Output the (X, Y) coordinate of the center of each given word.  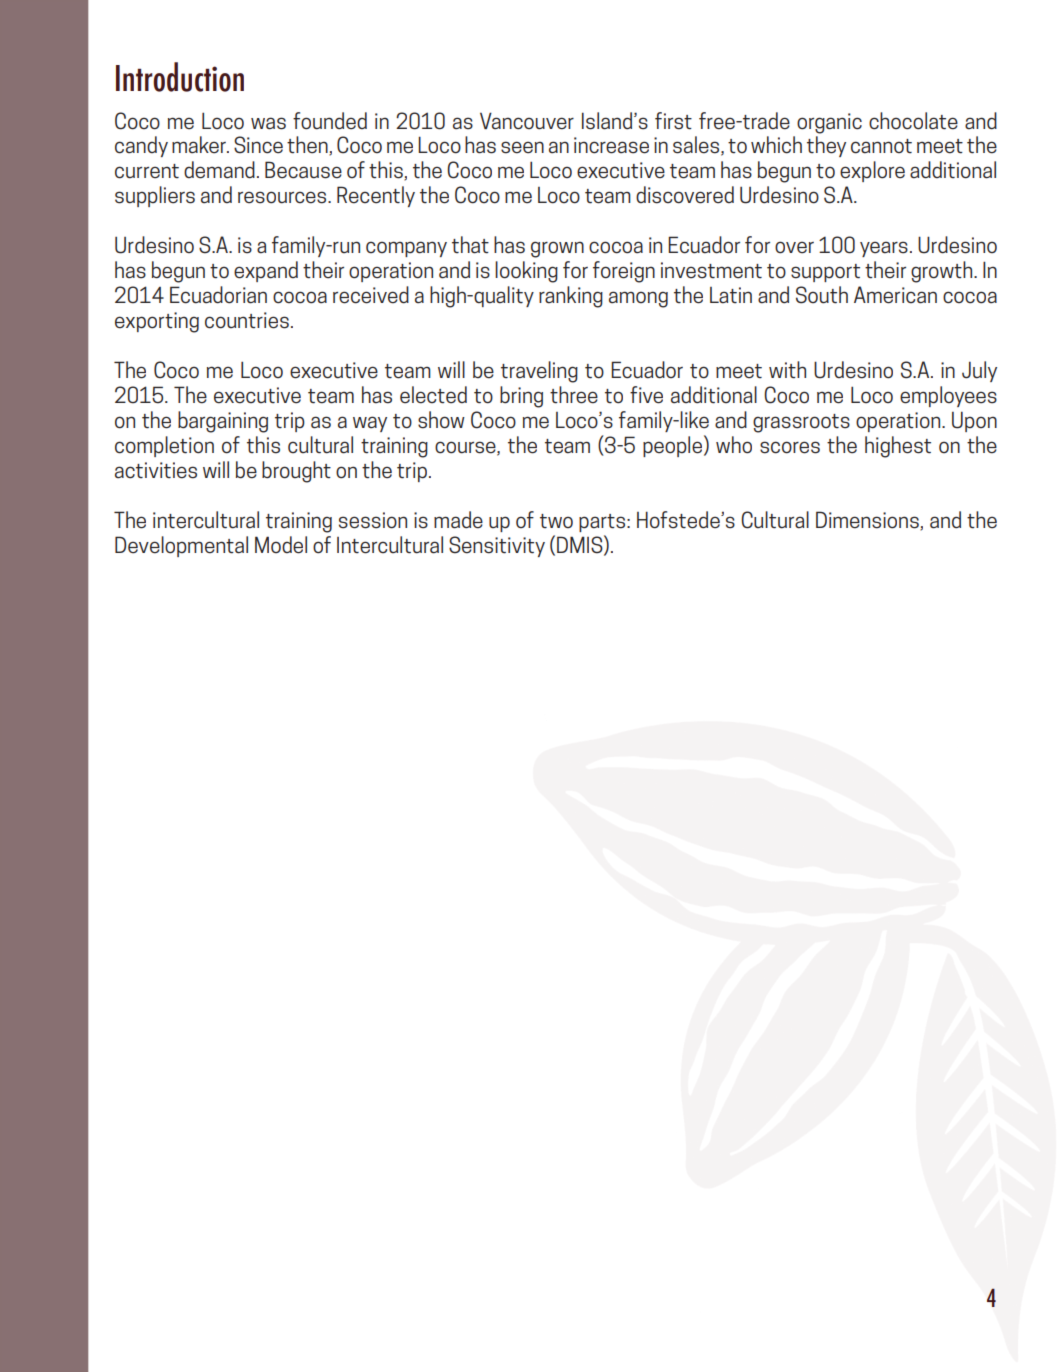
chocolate (913, 121)
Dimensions (868, 520)
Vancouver (527, 121)
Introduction (180, 77)
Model (281, 545)
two (556, 521)
